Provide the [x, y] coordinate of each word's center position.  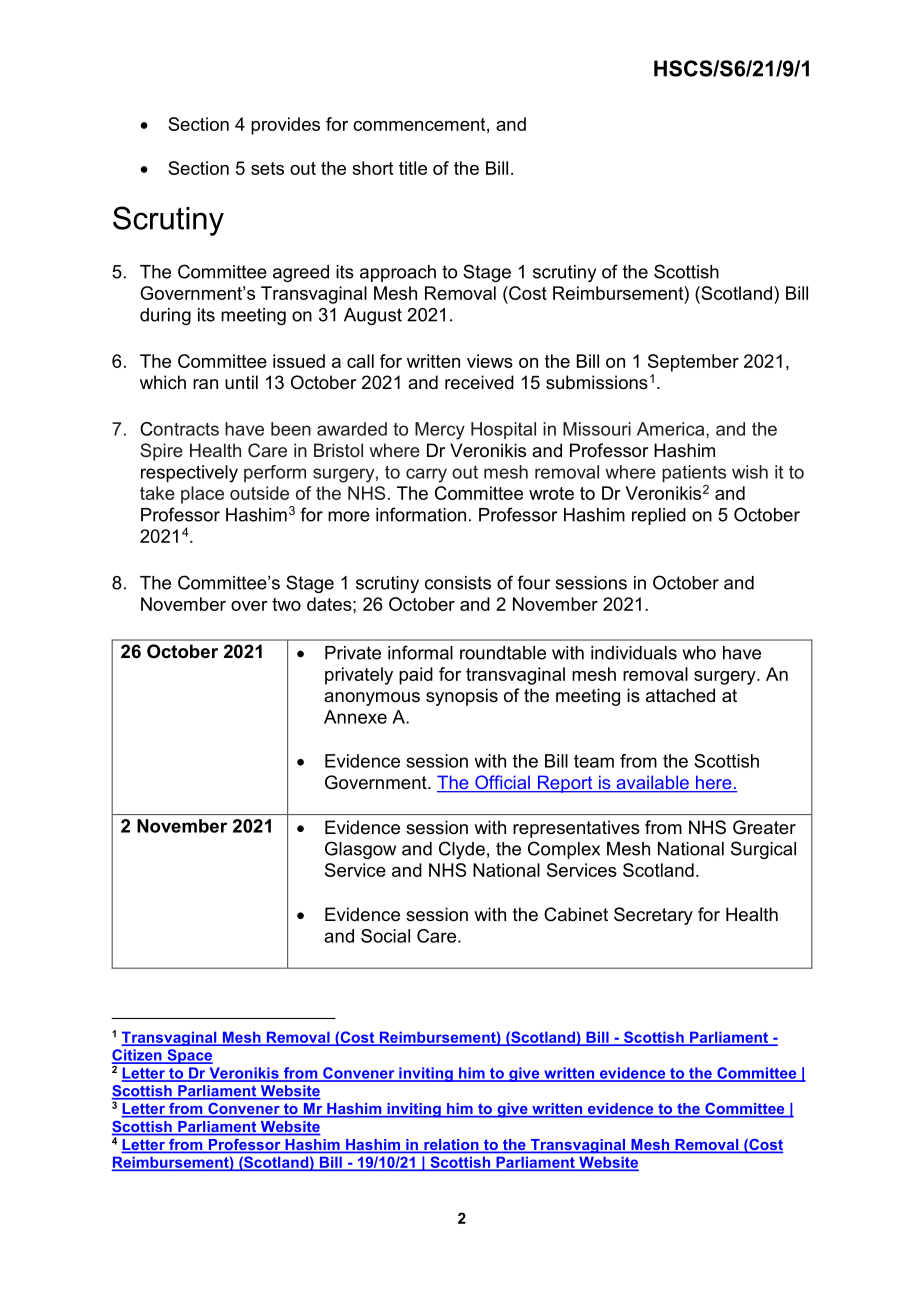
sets [267, 168]
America [672, 430]
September [693, 363]
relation [451, 1146]
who [699, 653]
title [413, 168]
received [479, 382]
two [286, 604]
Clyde [462, 850]
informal [420, 652]
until [241, 382]
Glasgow [360, 850]
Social [385, 936]
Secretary [653, 916]
